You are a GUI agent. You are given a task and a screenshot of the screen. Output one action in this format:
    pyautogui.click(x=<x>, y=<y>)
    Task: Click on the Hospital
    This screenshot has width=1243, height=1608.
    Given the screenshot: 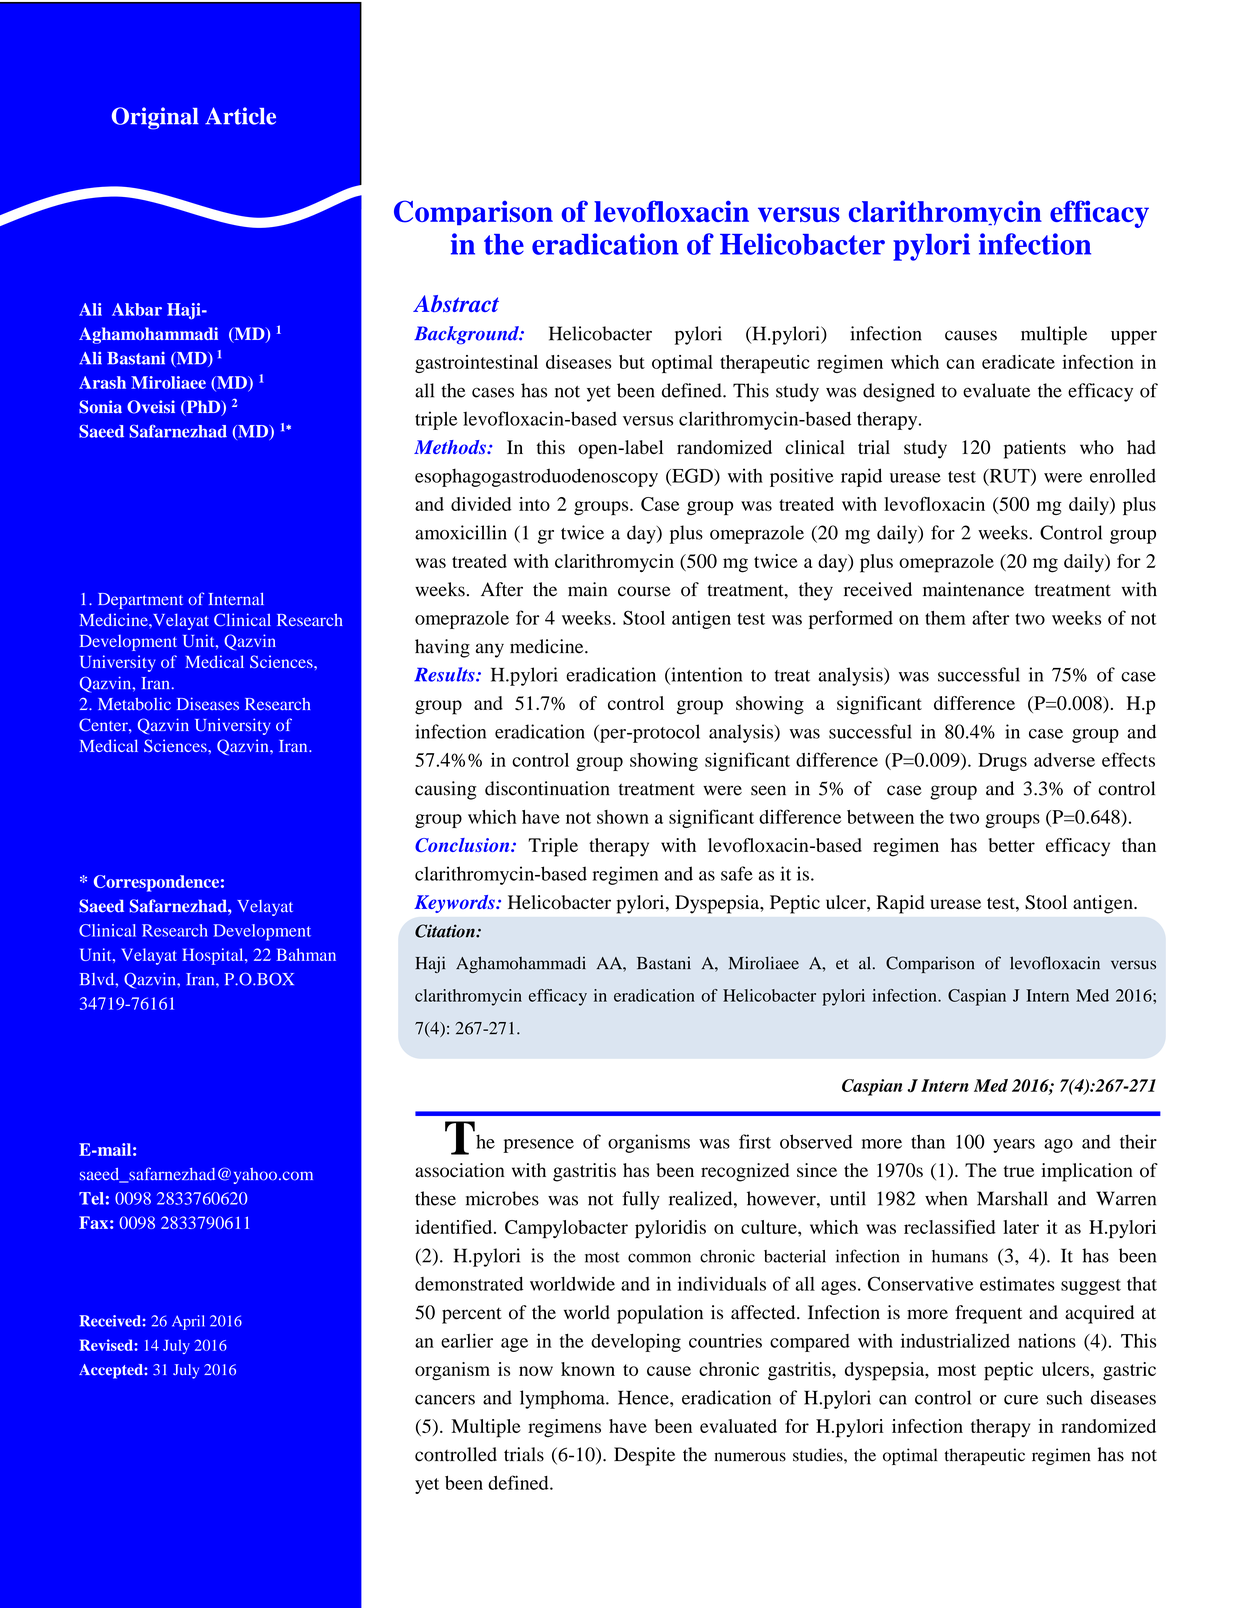 What is the action you would take?
    pyautogui.click(x=214, y=956)
